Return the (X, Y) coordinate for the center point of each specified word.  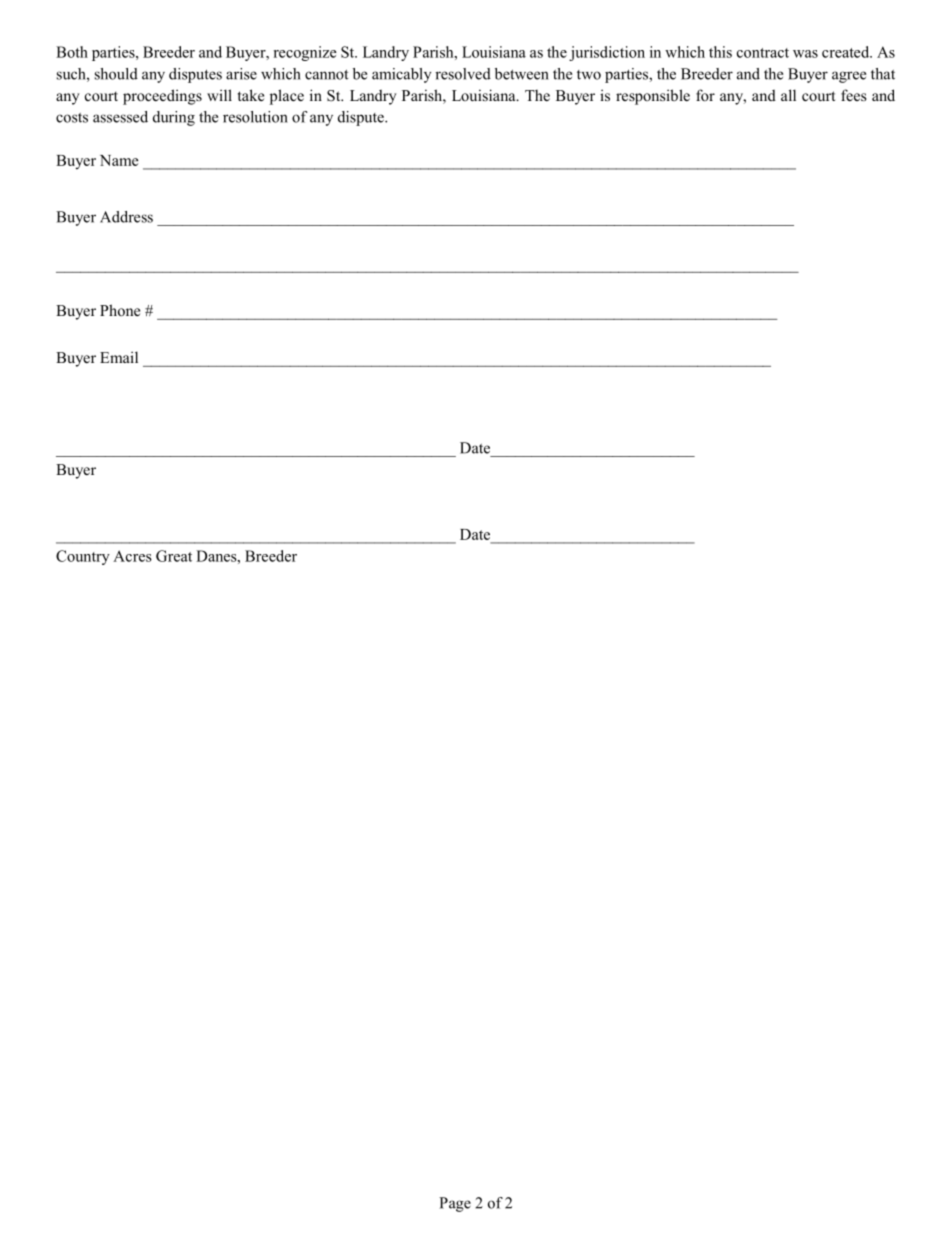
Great (174, 556)
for (705, 95)
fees (853, 95)
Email (119, 357)
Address (126, 217)
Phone (120, 310)
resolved (463, 74)
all (788, 95)
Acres (132, 556)
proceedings (162, 97)
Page (455, 1204)
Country (83, 557)
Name (119, 160)
